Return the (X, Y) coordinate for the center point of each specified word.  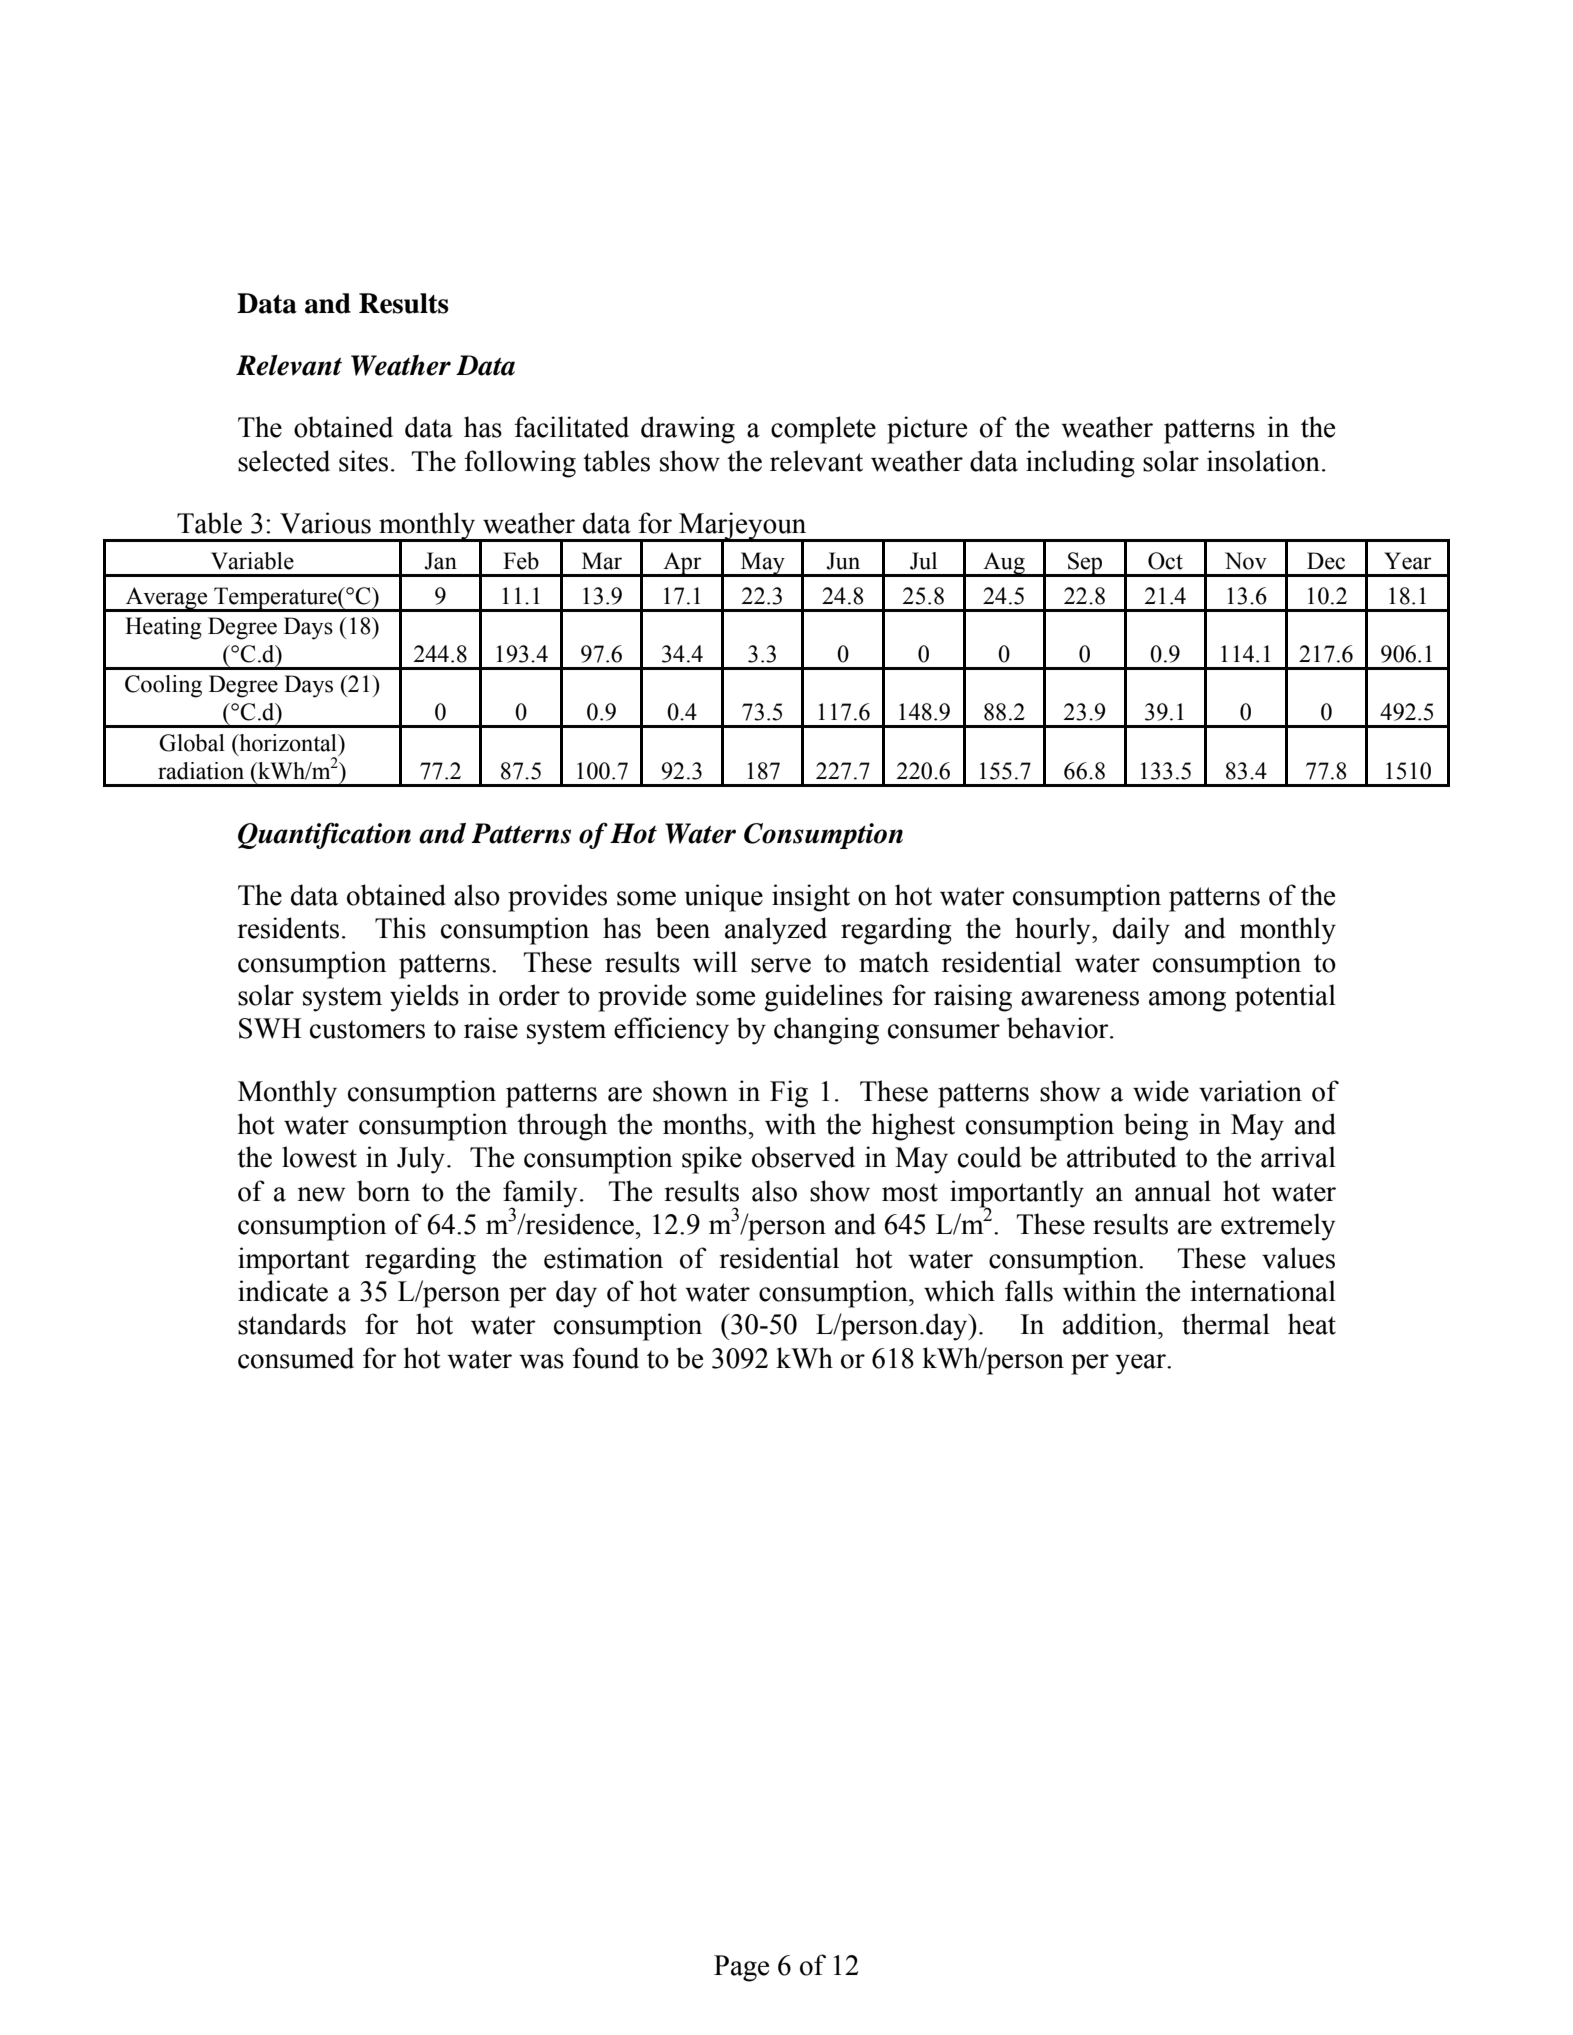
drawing (688, 430)
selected (284, 461)
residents (288, 928)
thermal (1226, 1324)
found (605, 1358)
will (715, 962)
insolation (1263, 461)
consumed (296, 1358)
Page (741, 1968)
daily (1141, 931)
